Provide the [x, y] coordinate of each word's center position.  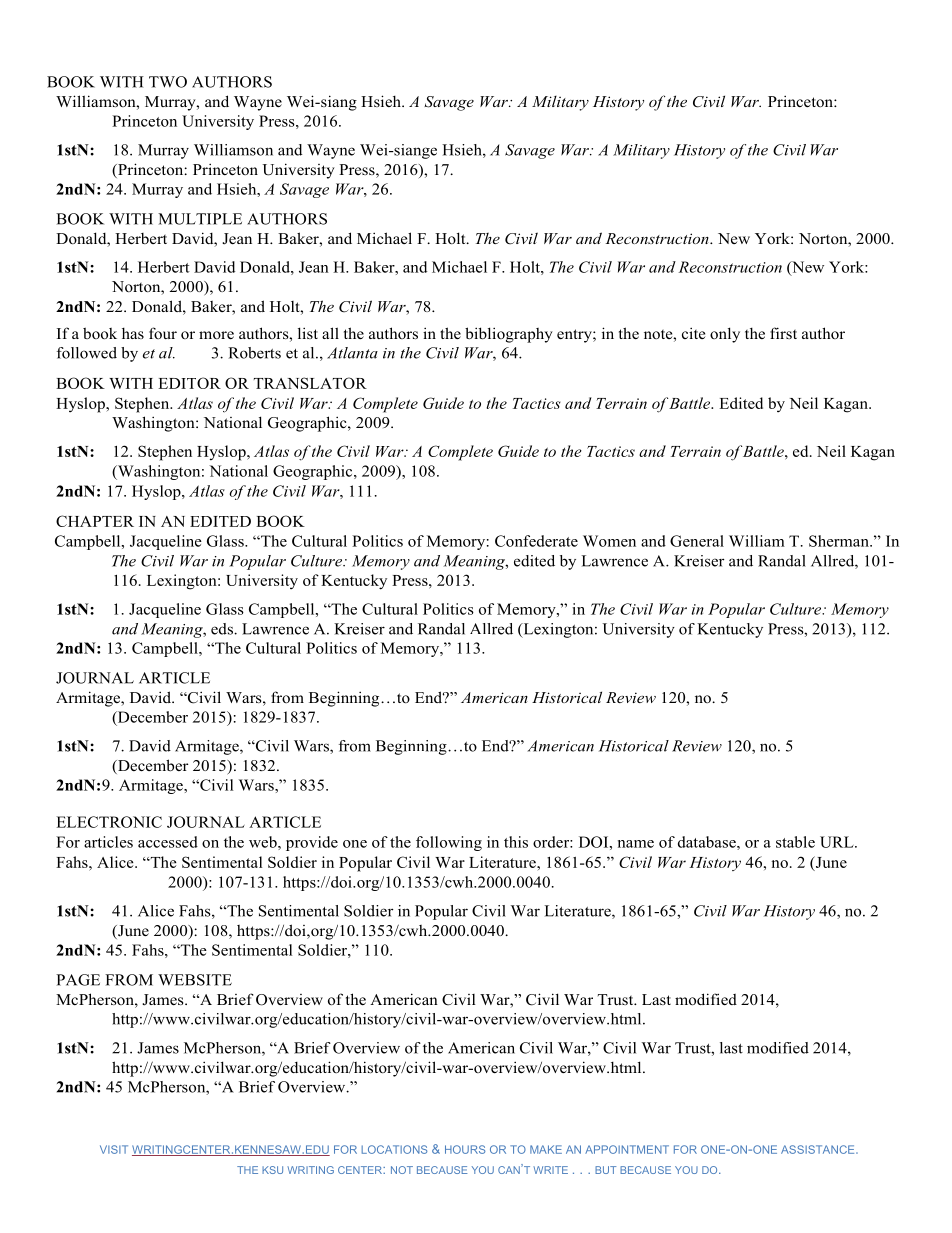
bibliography [509, 335]
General [697, 541]
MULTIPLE [200, 219]
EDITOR [189, 383]
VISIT [114, 1149]
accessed [168, 842]
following [449, 843]
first [783, 333]
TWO [168, 82]
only [725, 335]
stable [795, 842]
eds [223, 629]
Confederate [536, 541]
